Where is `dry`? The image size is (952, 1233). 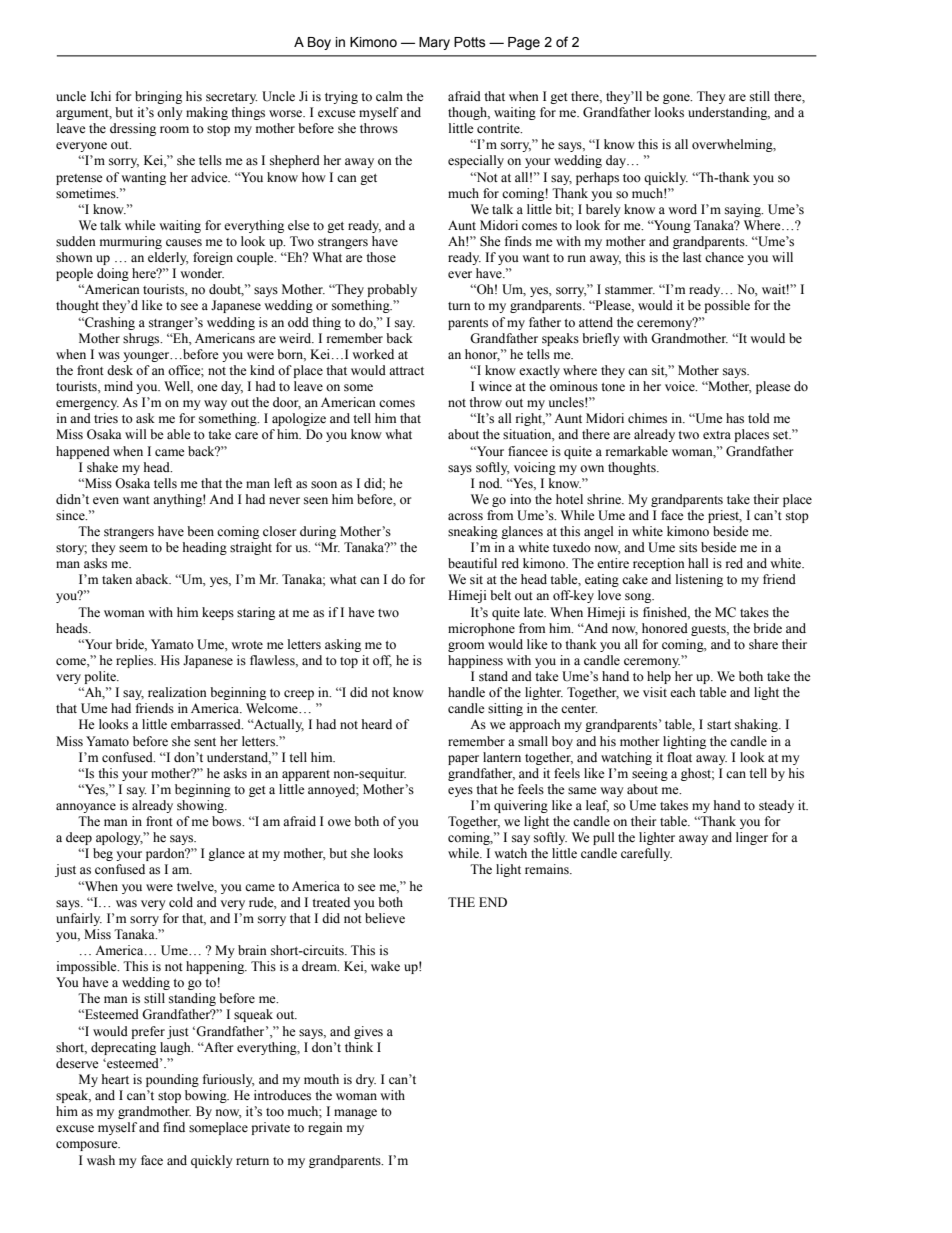
dry is located at coordinates (366, 1080).
